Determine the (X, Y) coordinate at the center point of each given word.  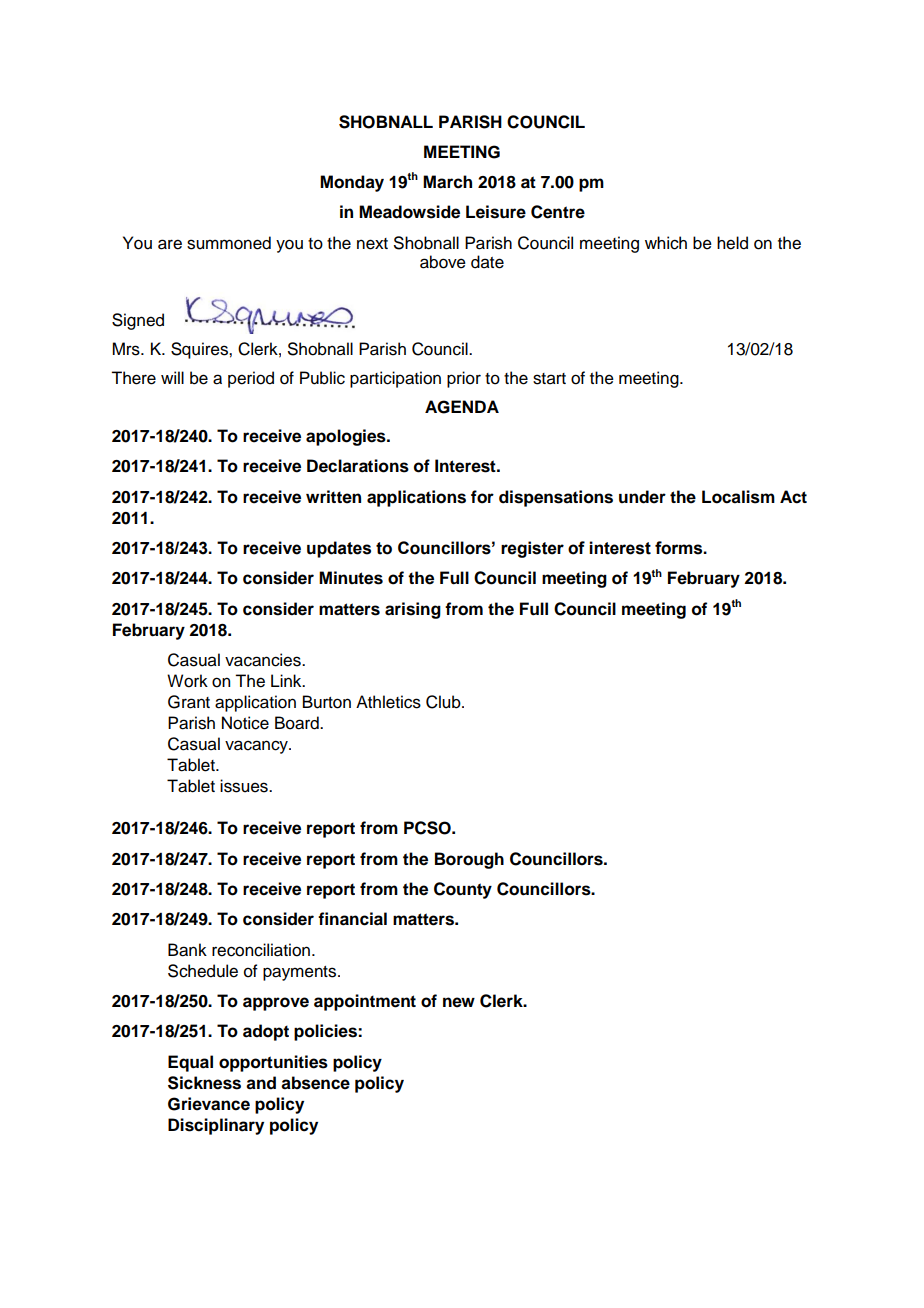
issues (245, 786)
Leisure (496, 212)
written (333, 497)
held (732, 243)
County (463, 890)
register (532, 549)
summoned (229, 243)
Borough (469, 860)
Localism (738, 497)
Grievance (209, 1104)
